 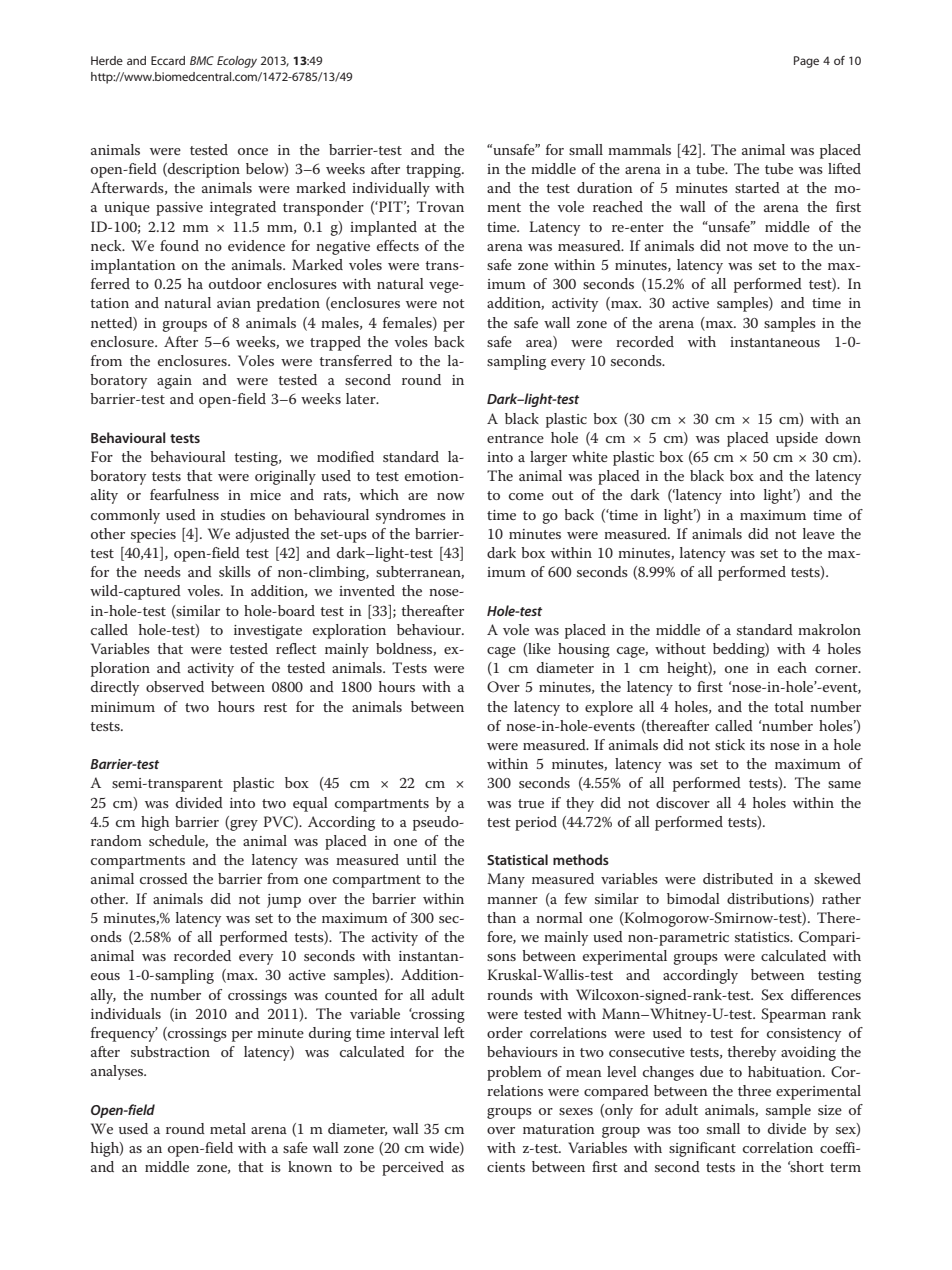 I want to click on trapping, so click(x=435, y=171).
